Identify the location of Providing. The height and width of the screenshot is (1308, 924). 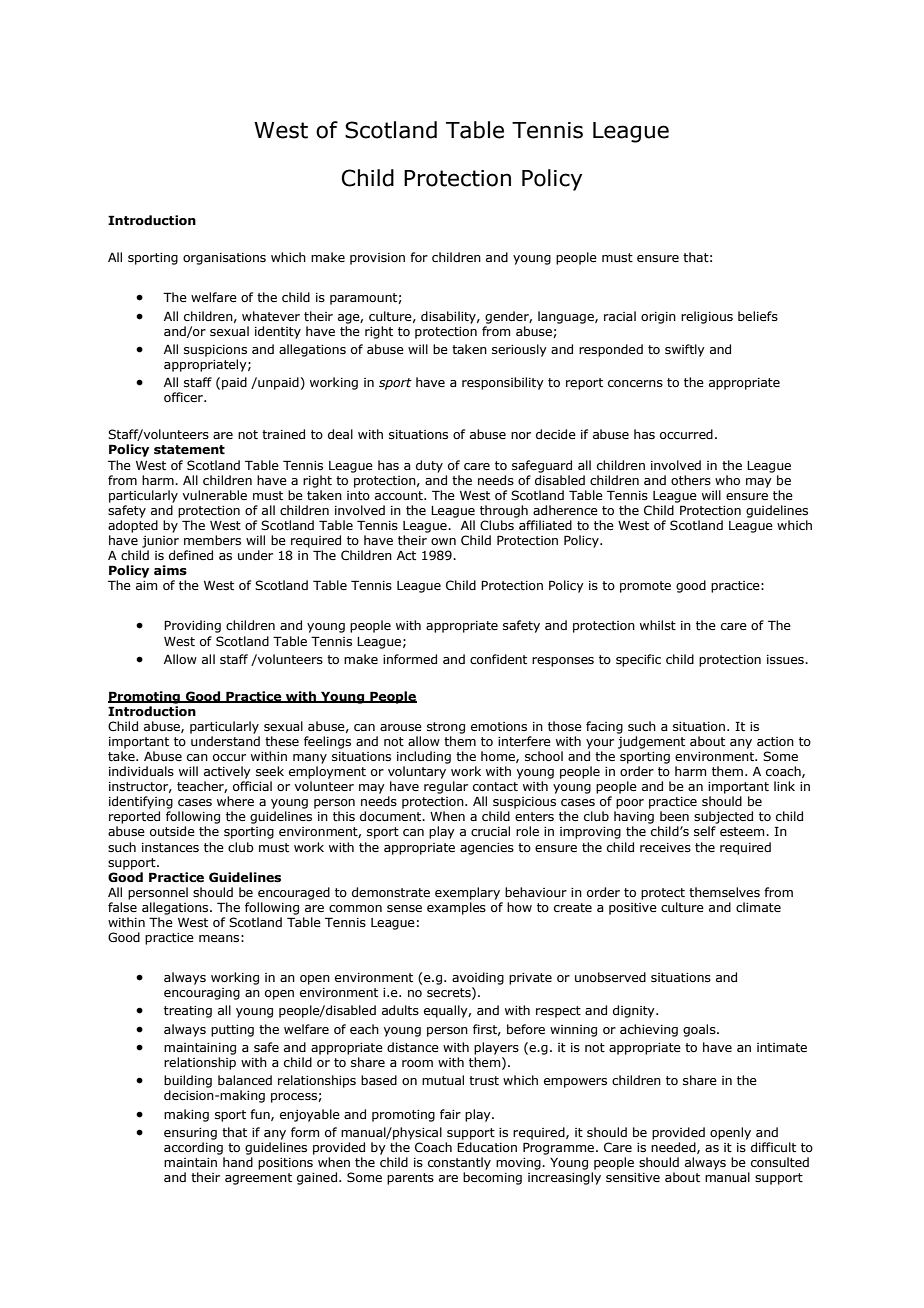
(192, 626).
